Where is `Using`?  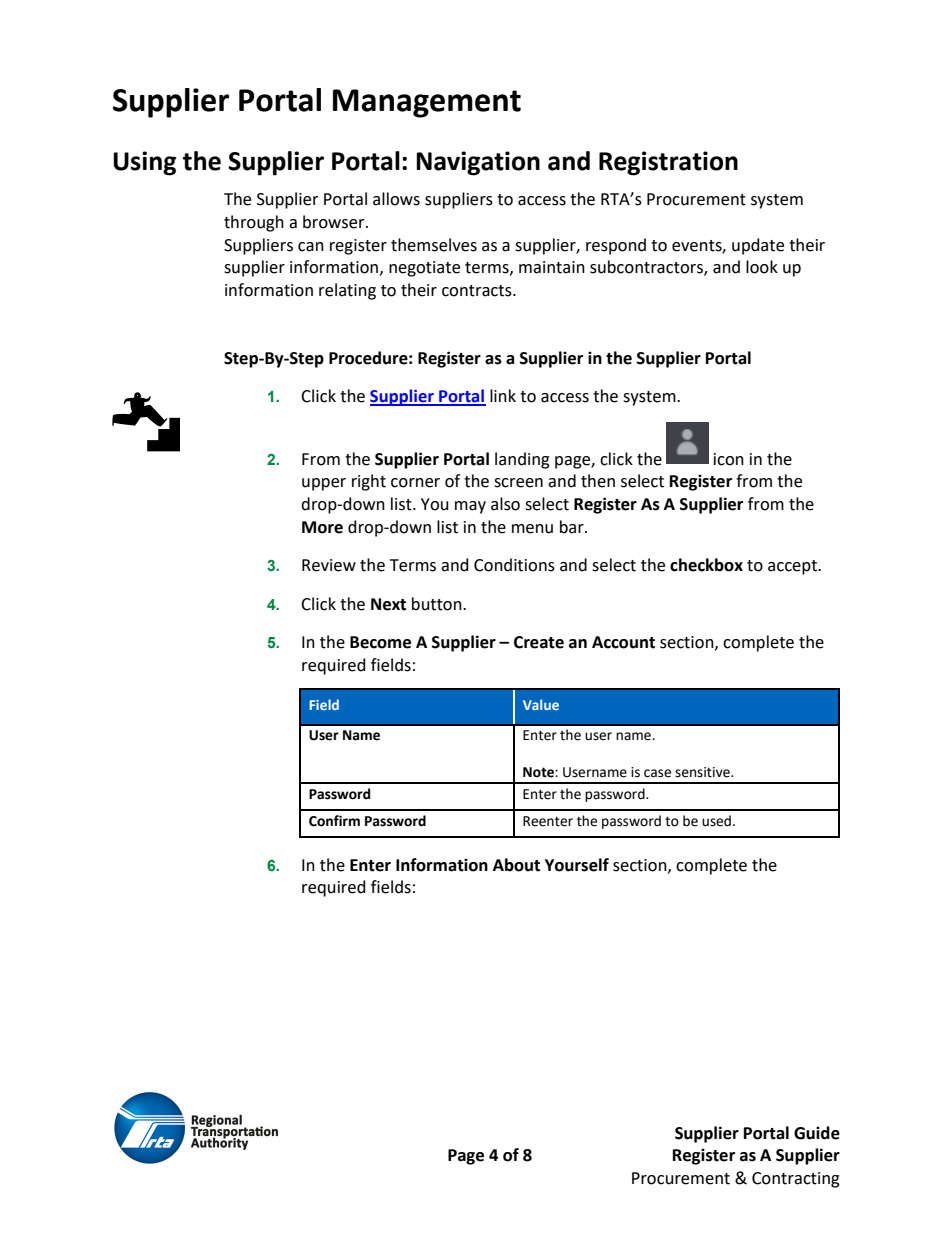 Using is located at coordinates (144, 163).
